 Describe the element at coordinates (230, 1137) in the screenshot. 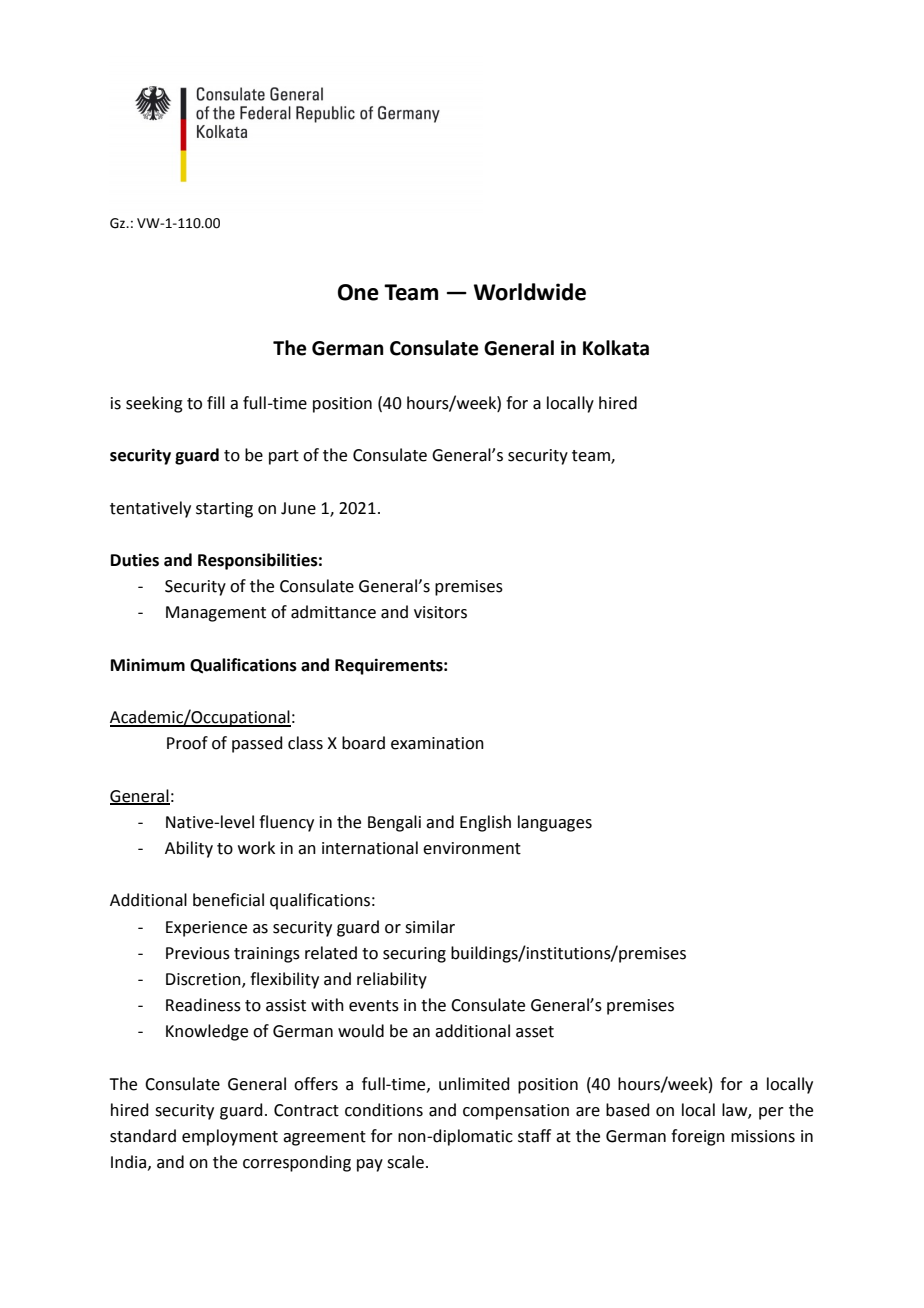

I see `employment` at that location.
